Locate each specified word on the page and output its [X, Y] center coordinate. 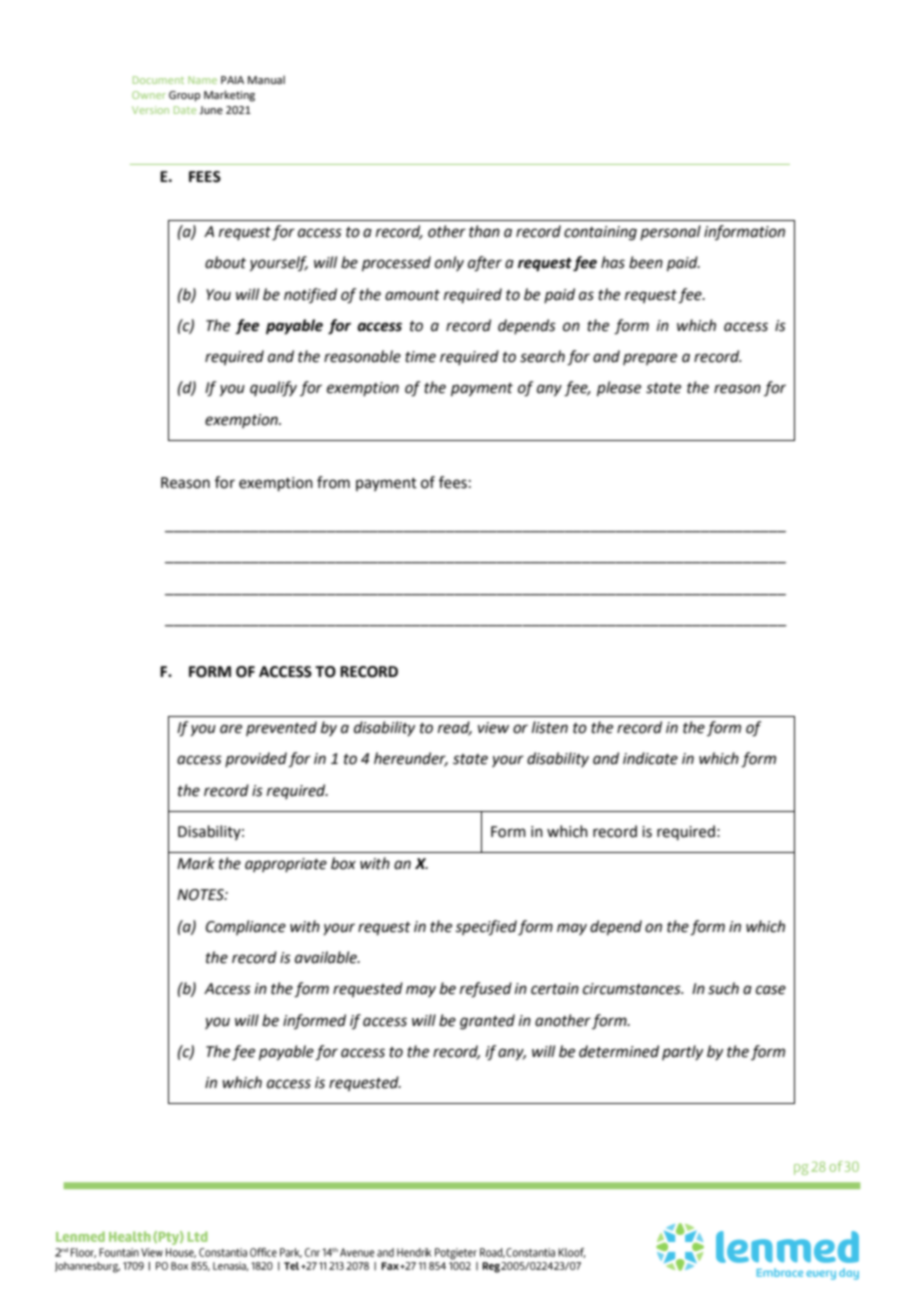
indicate [650, 758]
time [420, 357]
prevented [281, 728]
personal [670, 232]
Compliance [246, 927]
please [619, 389]
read [455, 728]
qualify [273, 389]
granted [487, 1022]
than [484, 231]
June [211, 110]
